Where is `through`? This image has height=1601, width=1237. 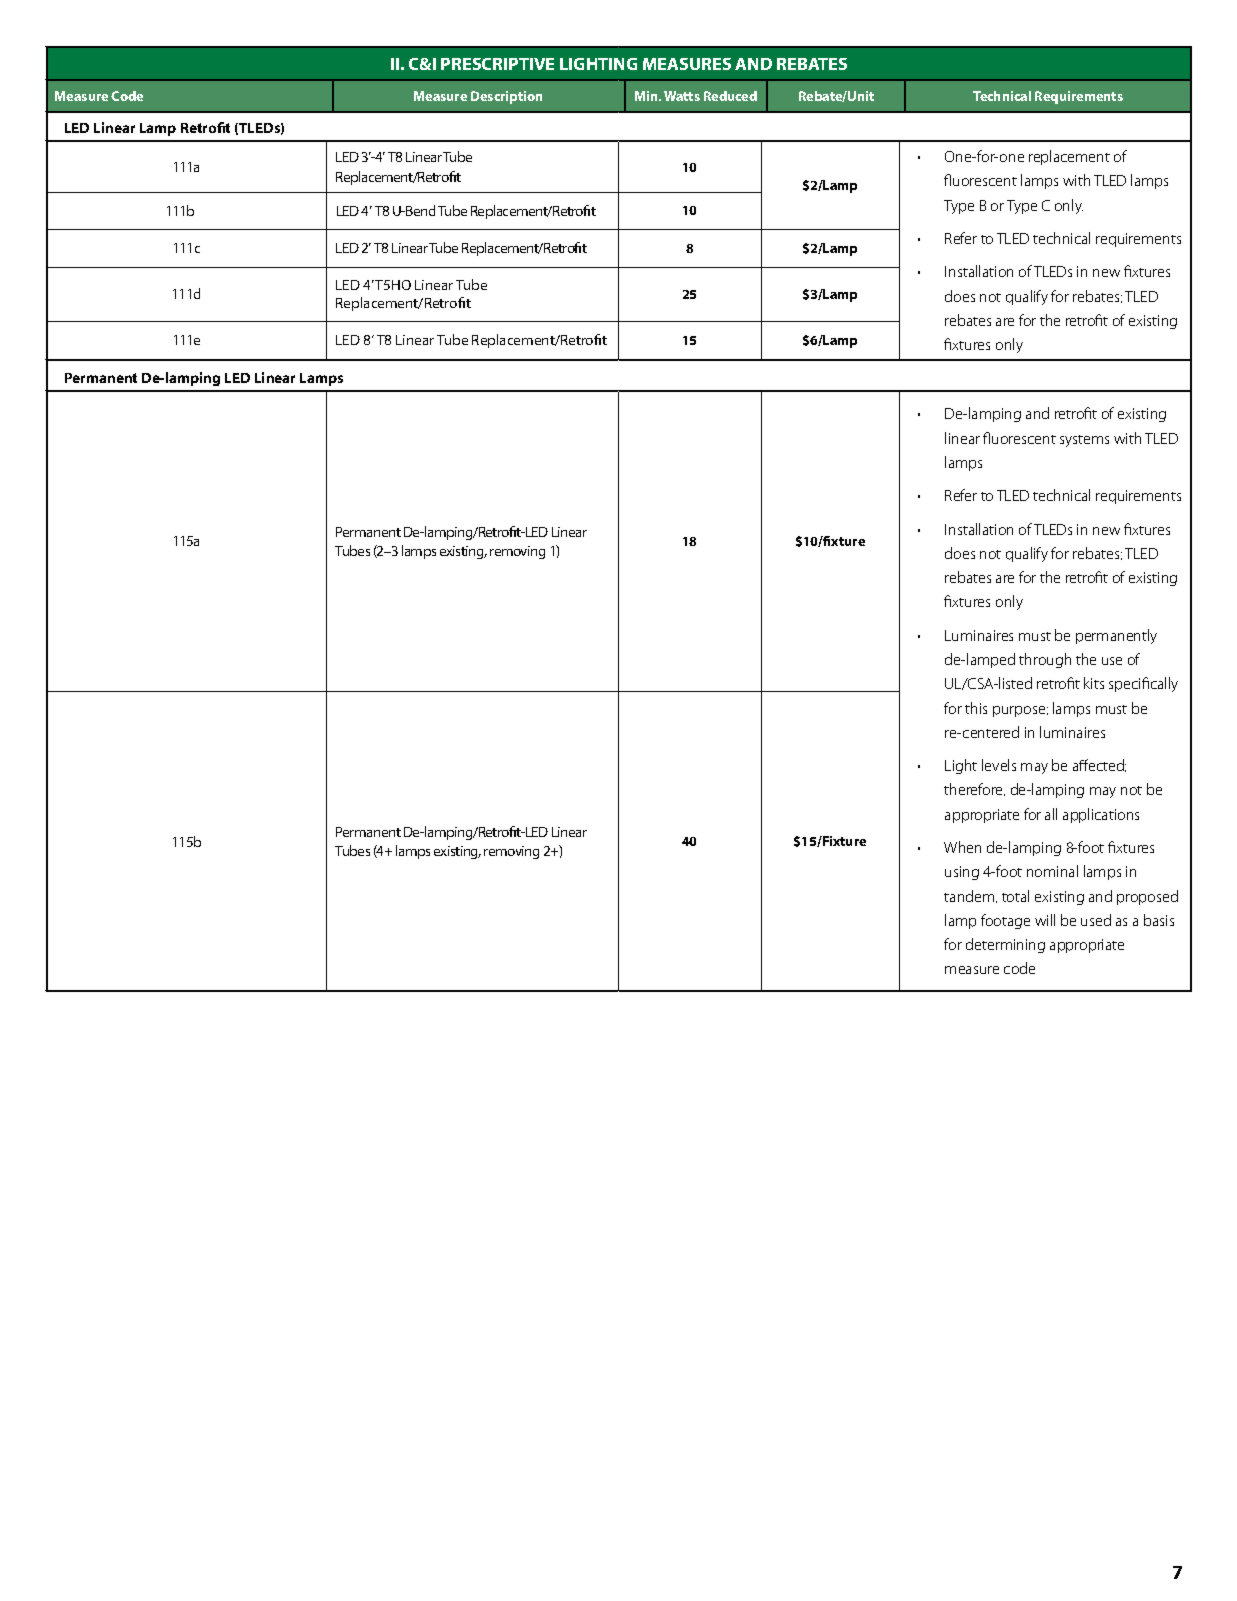 through is located at coordinates (1045, 660).
